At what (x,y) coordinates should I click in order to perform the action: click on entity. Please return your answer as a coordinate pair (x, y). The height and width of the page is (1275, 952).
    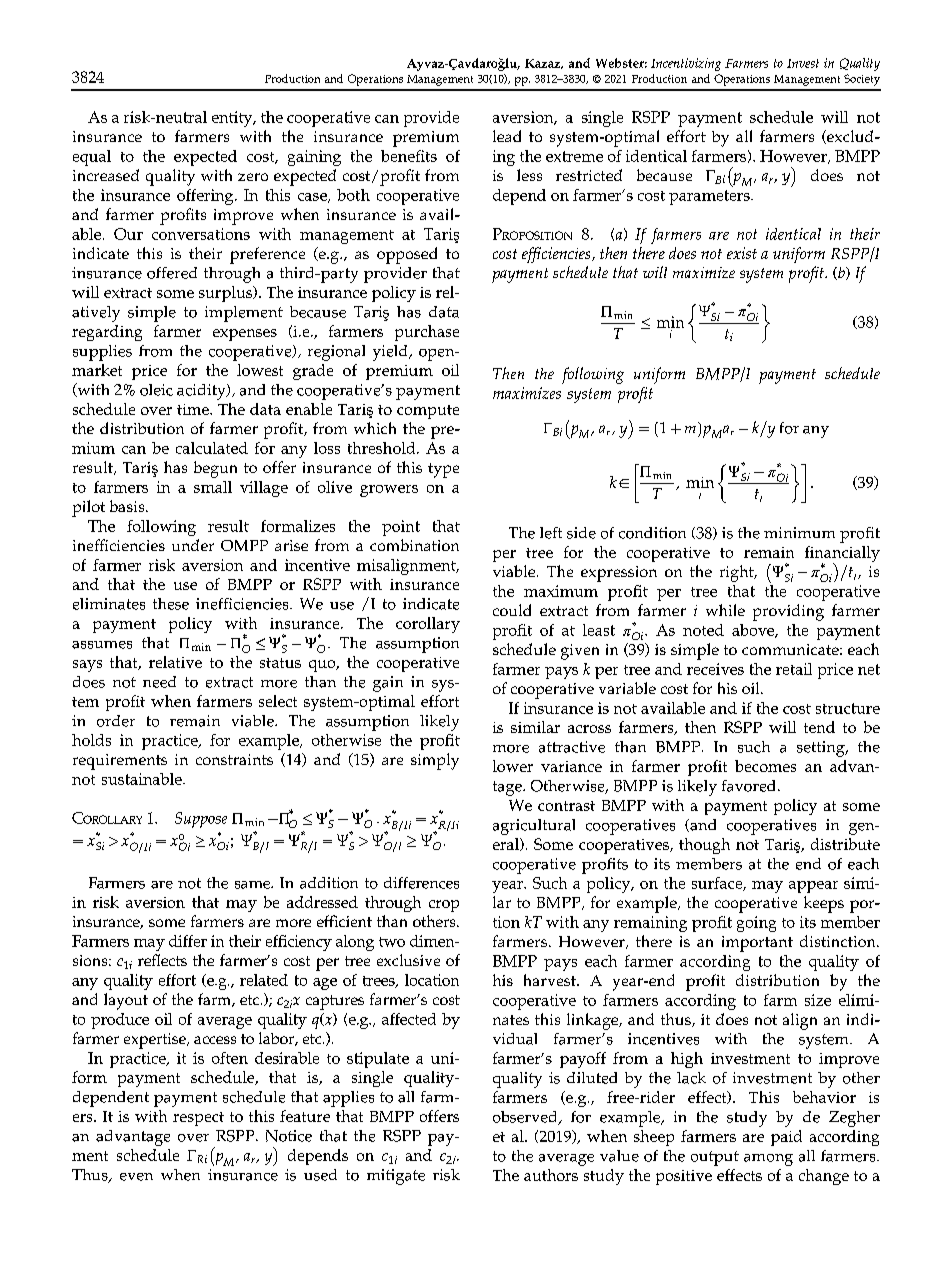
    Looking at the image, I should click on (233, 119).
